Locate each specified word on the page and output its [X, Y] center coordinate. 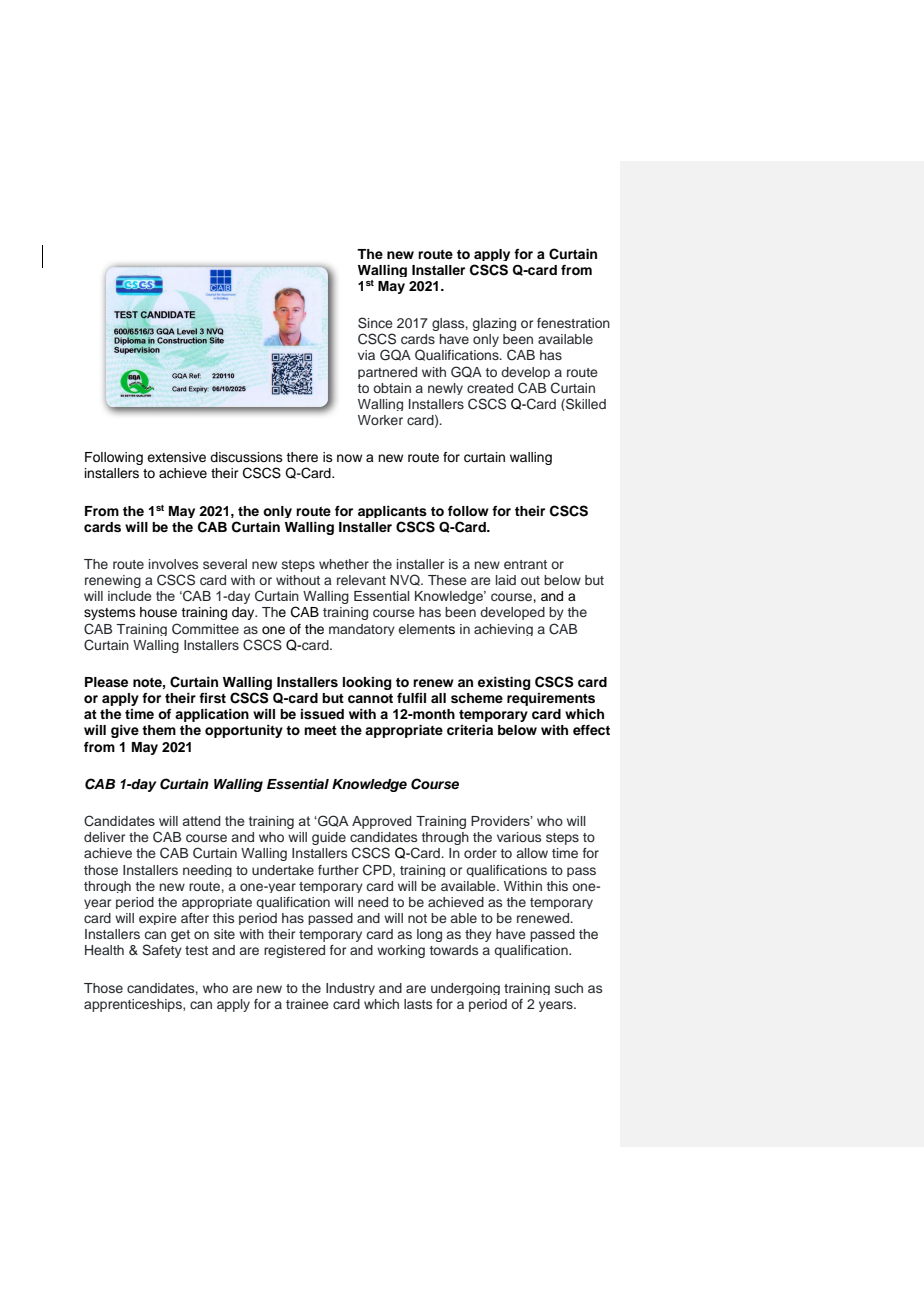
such [569, 988]
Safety [162, 951]
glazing [494, 324]
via [366, 355]
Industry [350, 989]
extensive [176, 457]
